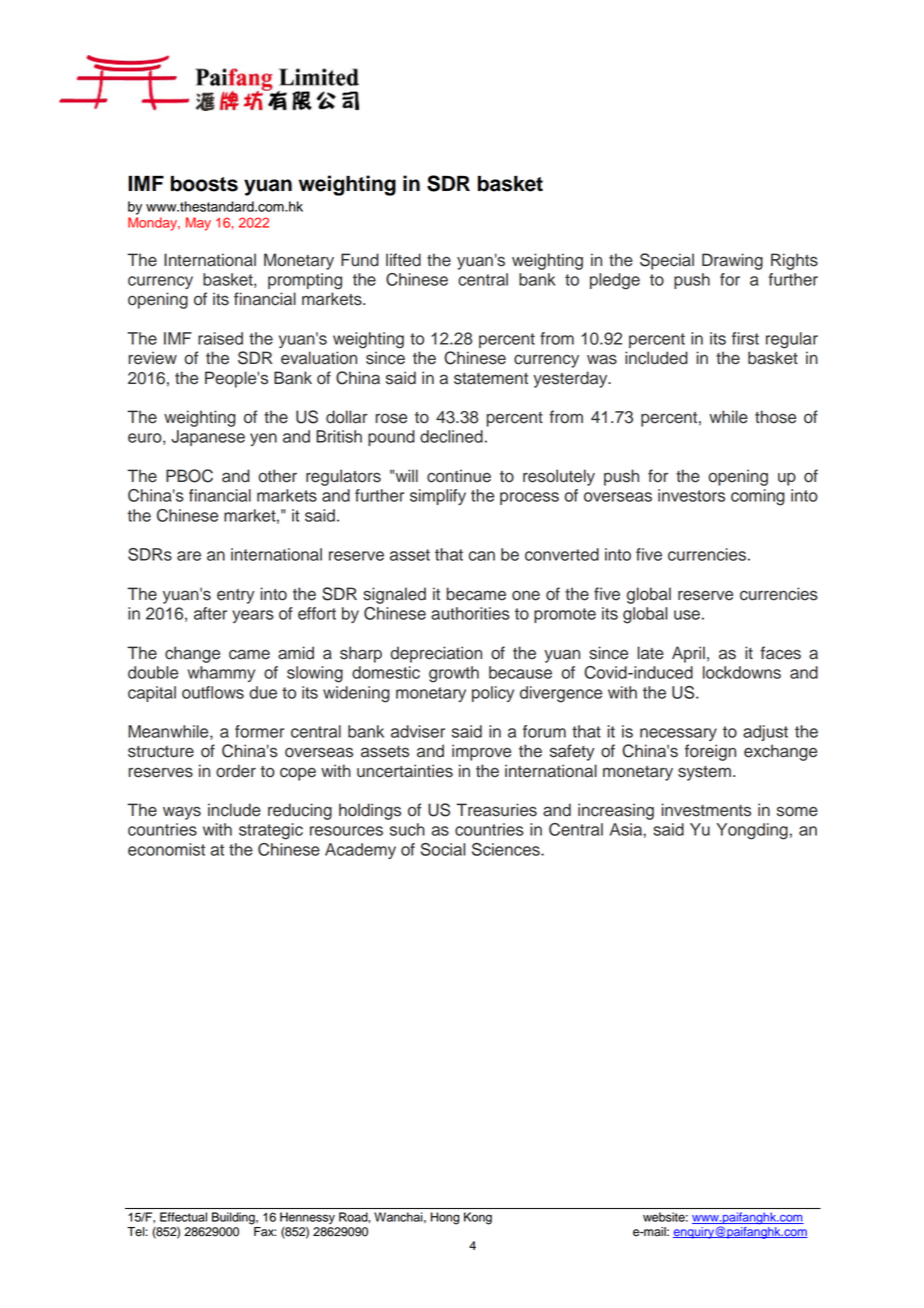 This screenshot has width=924, height=1308. I want to click on policy, so click(493, 694).
